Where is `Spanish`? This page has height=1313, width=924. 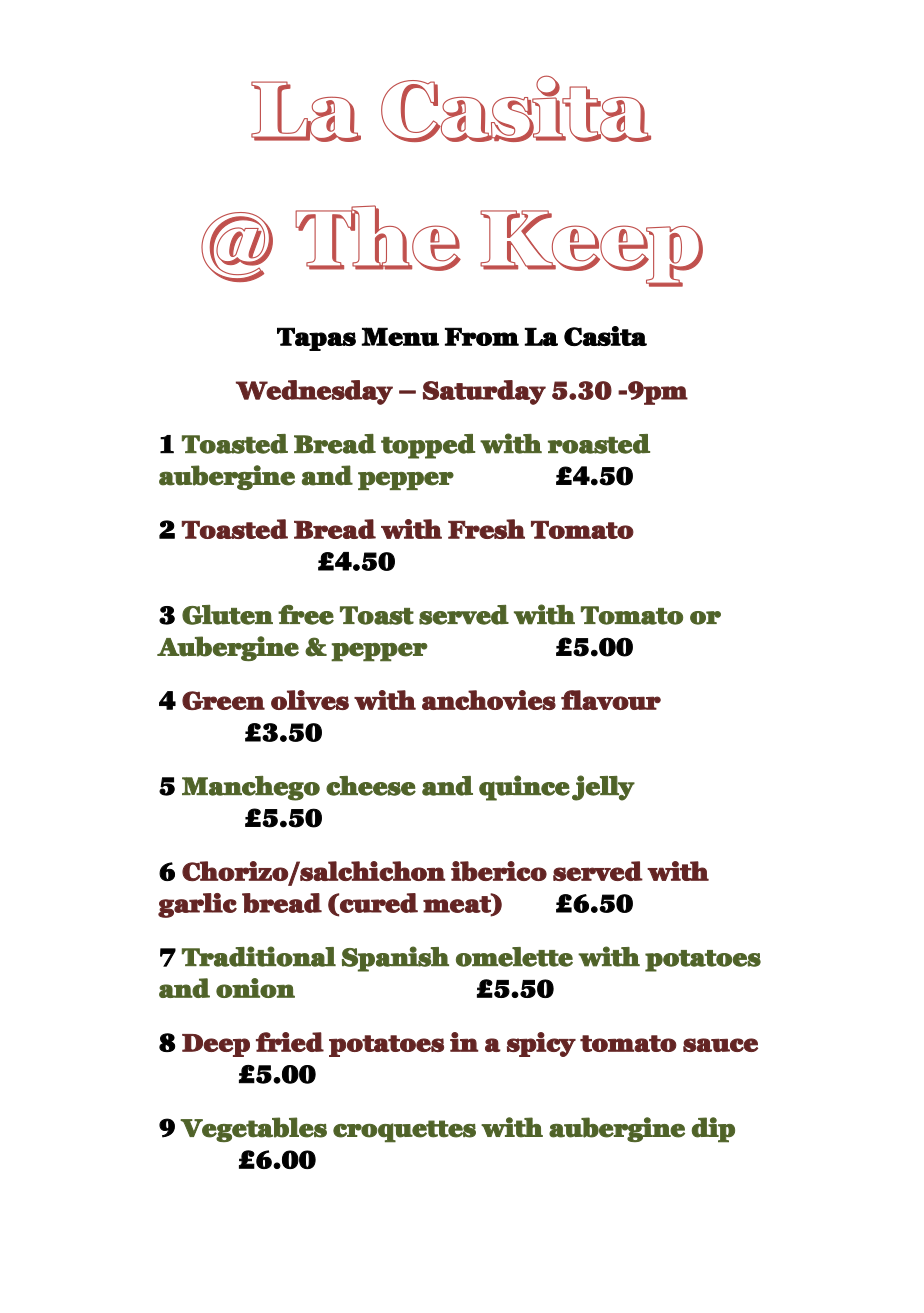
Spanish is located at coordinates (395, 959).
